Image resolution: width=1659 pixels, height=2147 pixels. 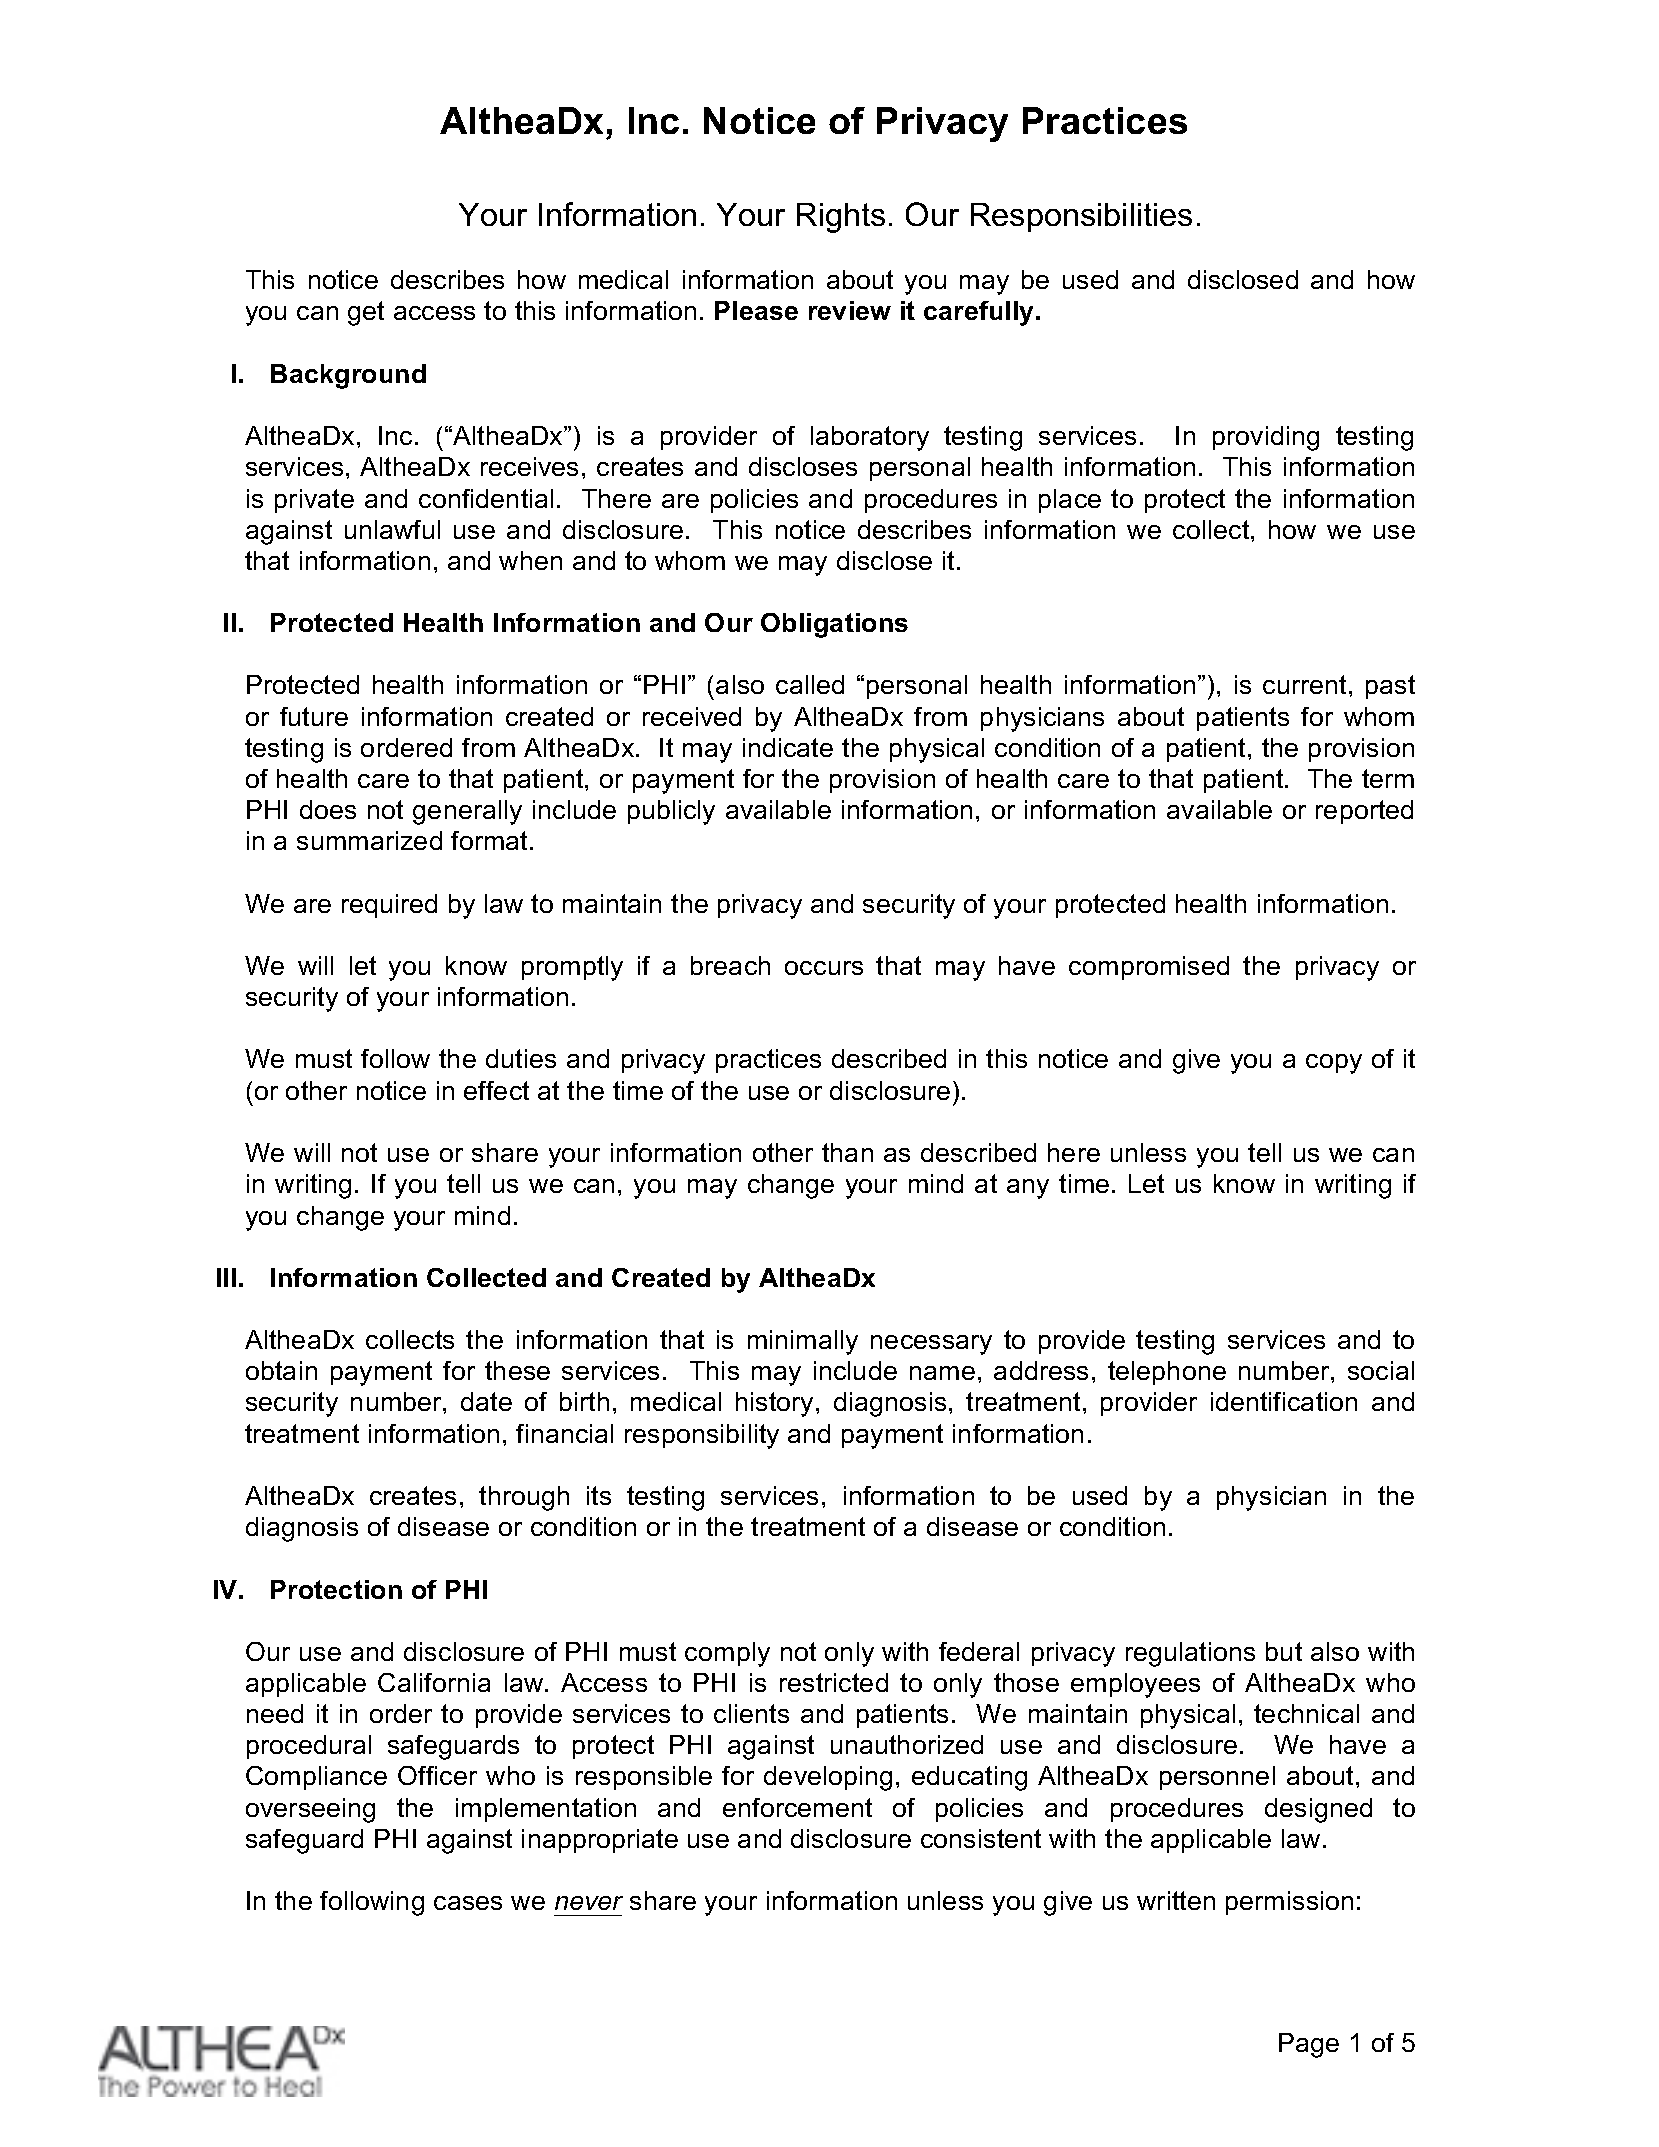 What do you see at coordinates (776, 1404) in the document?
I see `history` at bounding box center [776, 1404].
